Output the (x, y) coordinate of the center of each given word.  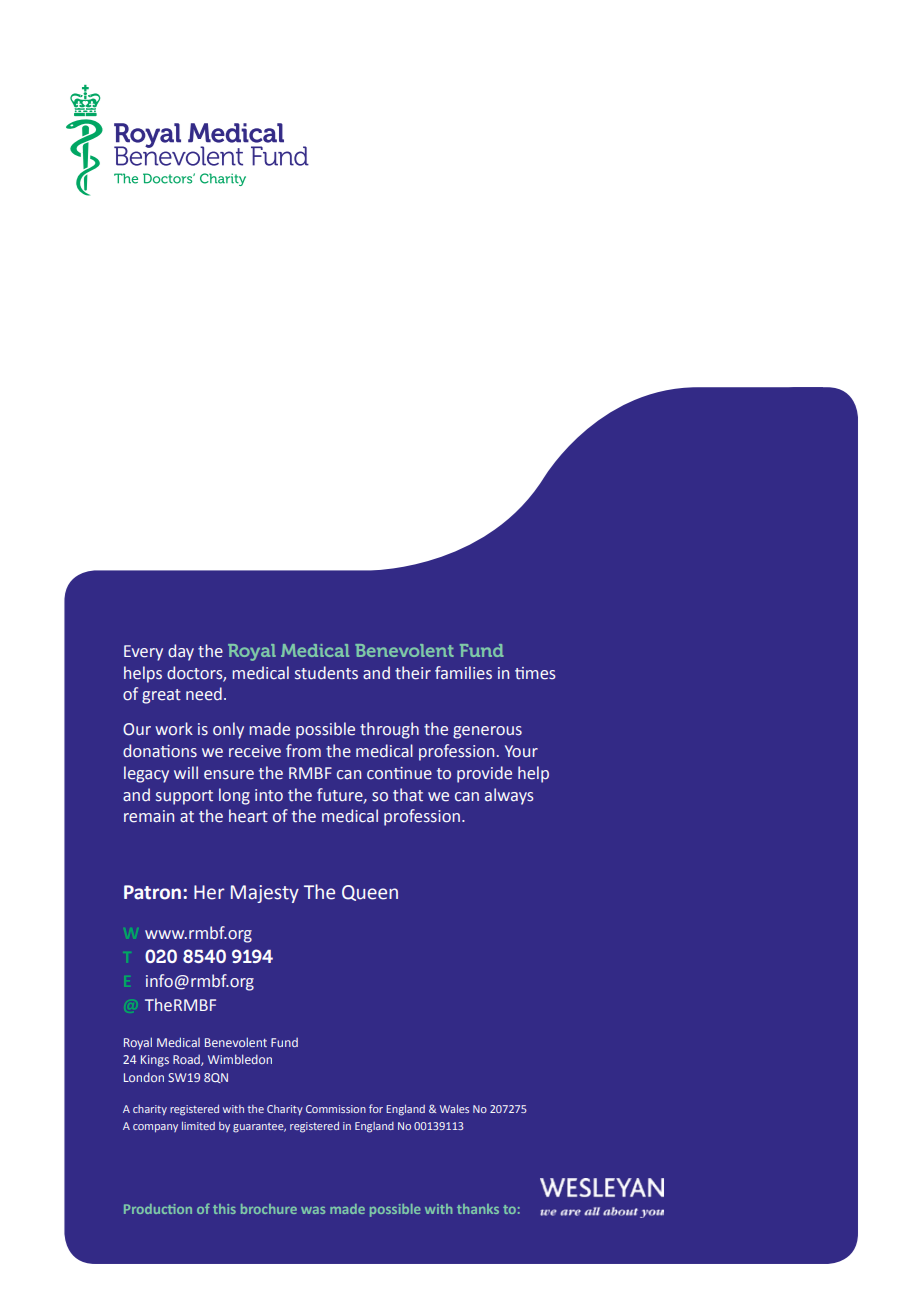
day (181, 652)
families (463, 673)
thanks (478, 1209)
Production (158, 1209)
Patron (154, 892)
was (313, 1210)
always (509, 796)
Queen (370, 893)
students (326, 673)
